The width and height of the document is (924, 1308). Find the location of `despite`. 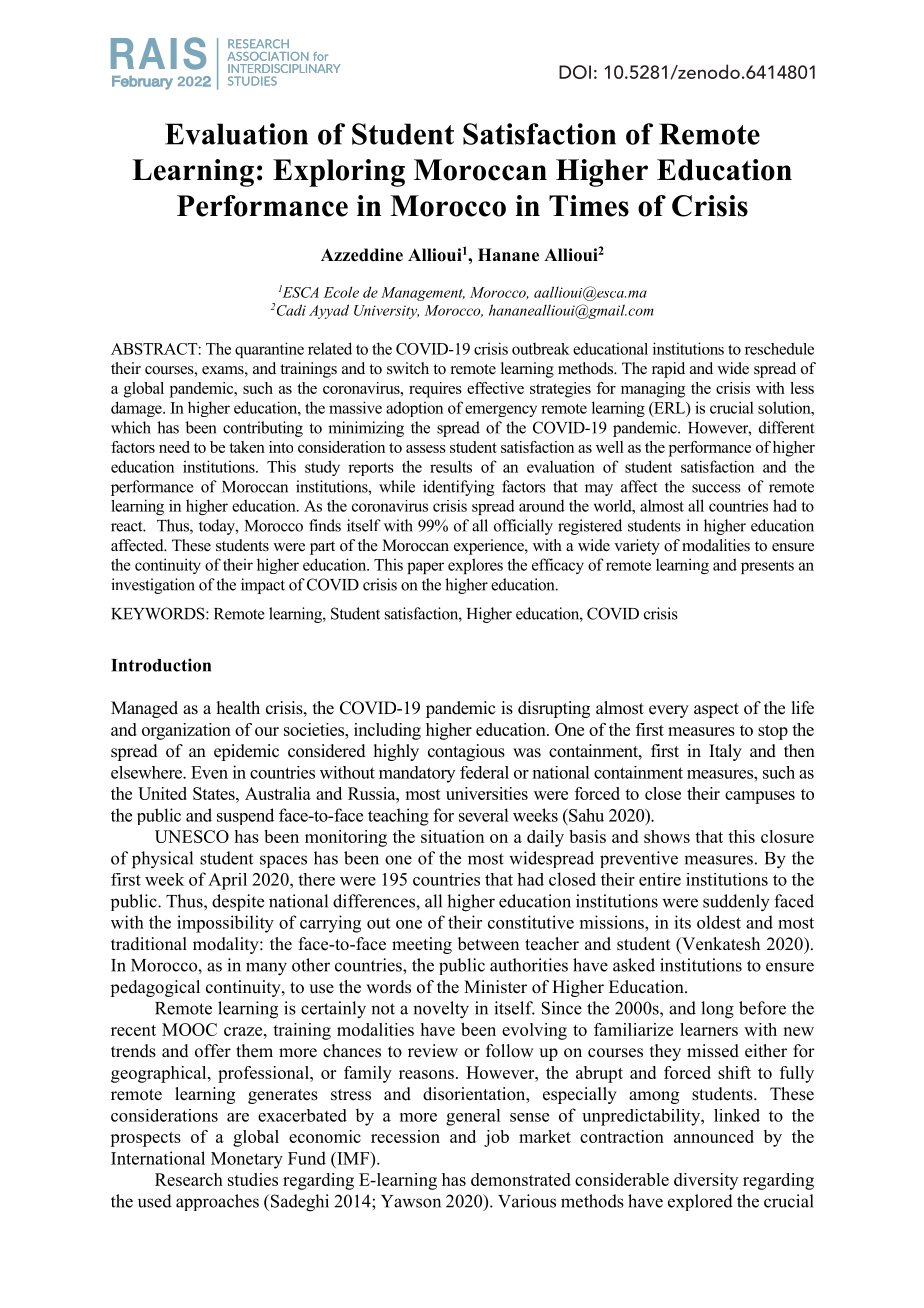

despite is located at coordinates (238, 902).
